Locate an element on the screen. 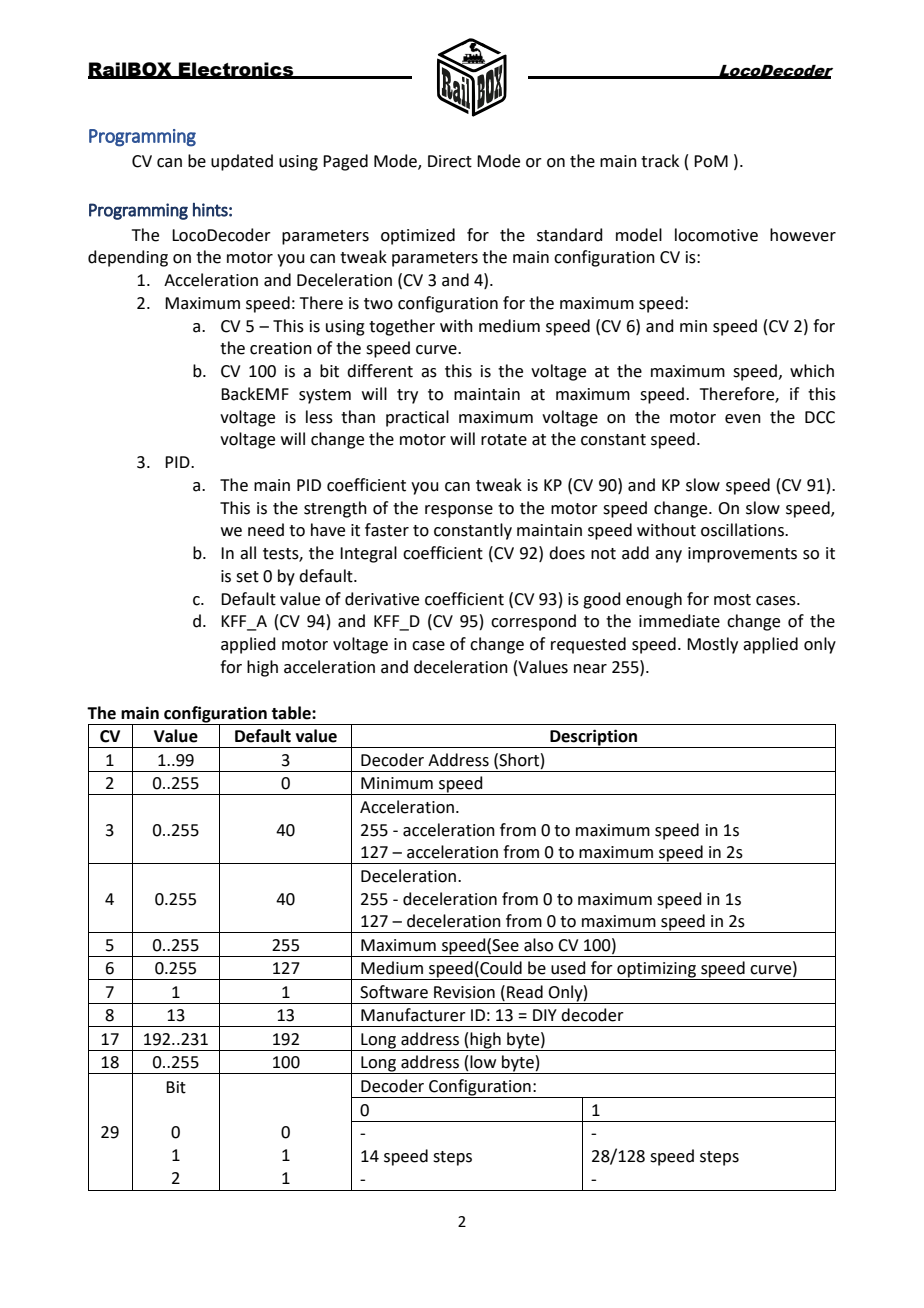 The height and width of the screenshot is (1308, 924). Revision is located at coordinates (464, 992).
